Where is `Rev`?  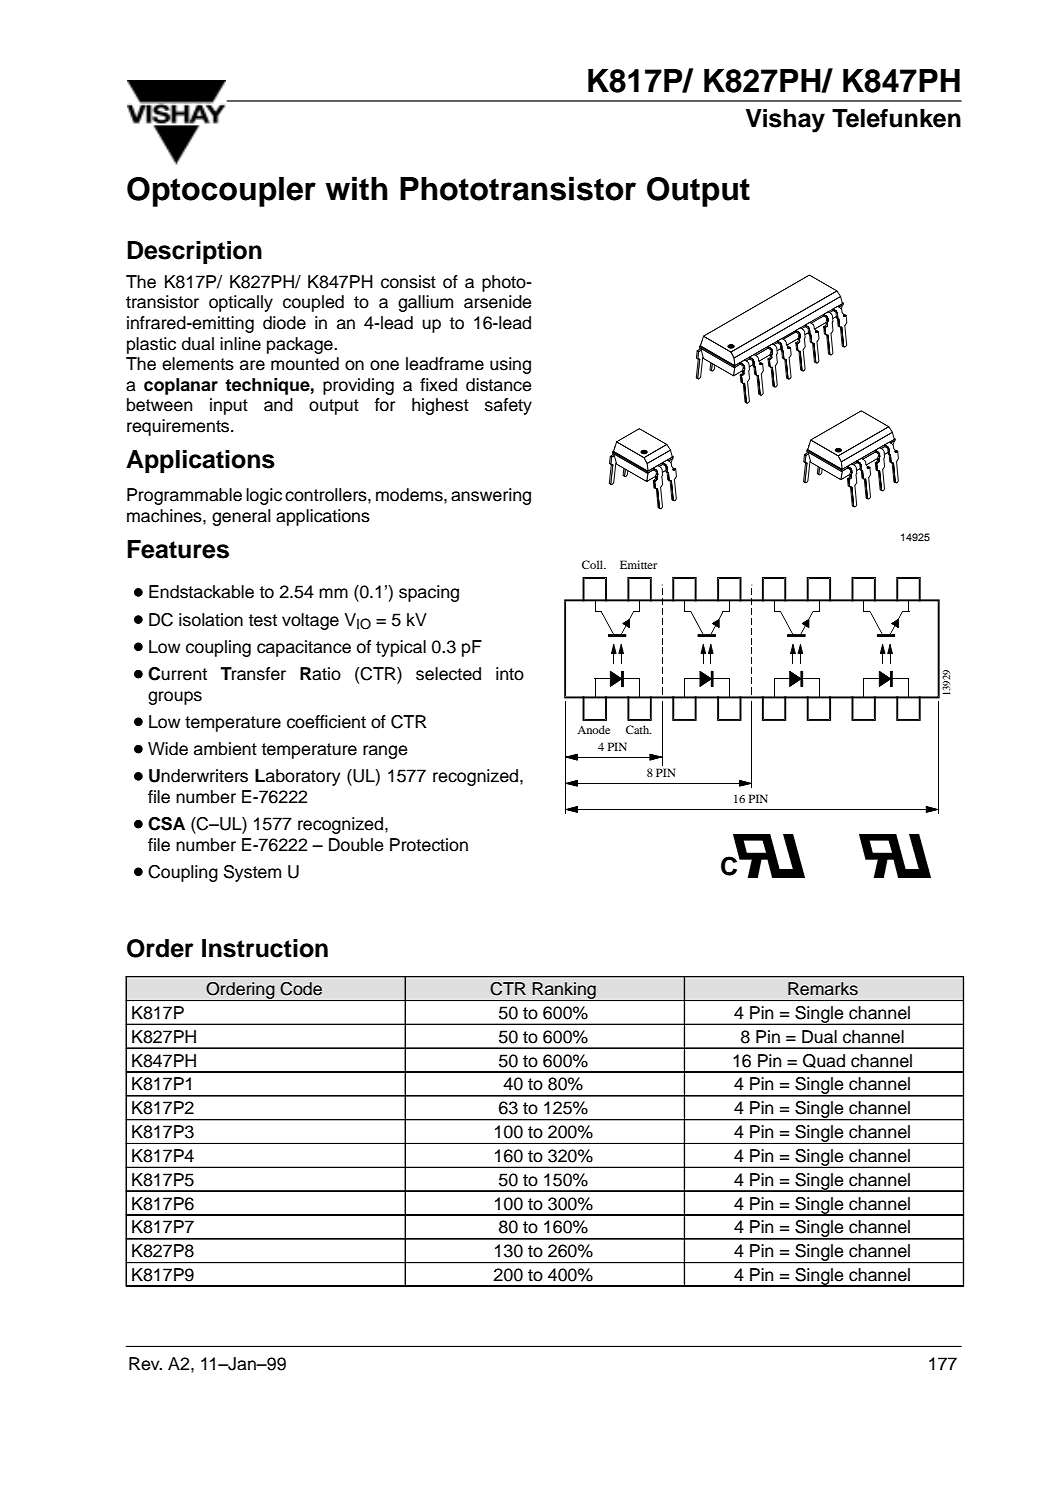 Rev is located at coordinates (145, 1364).
